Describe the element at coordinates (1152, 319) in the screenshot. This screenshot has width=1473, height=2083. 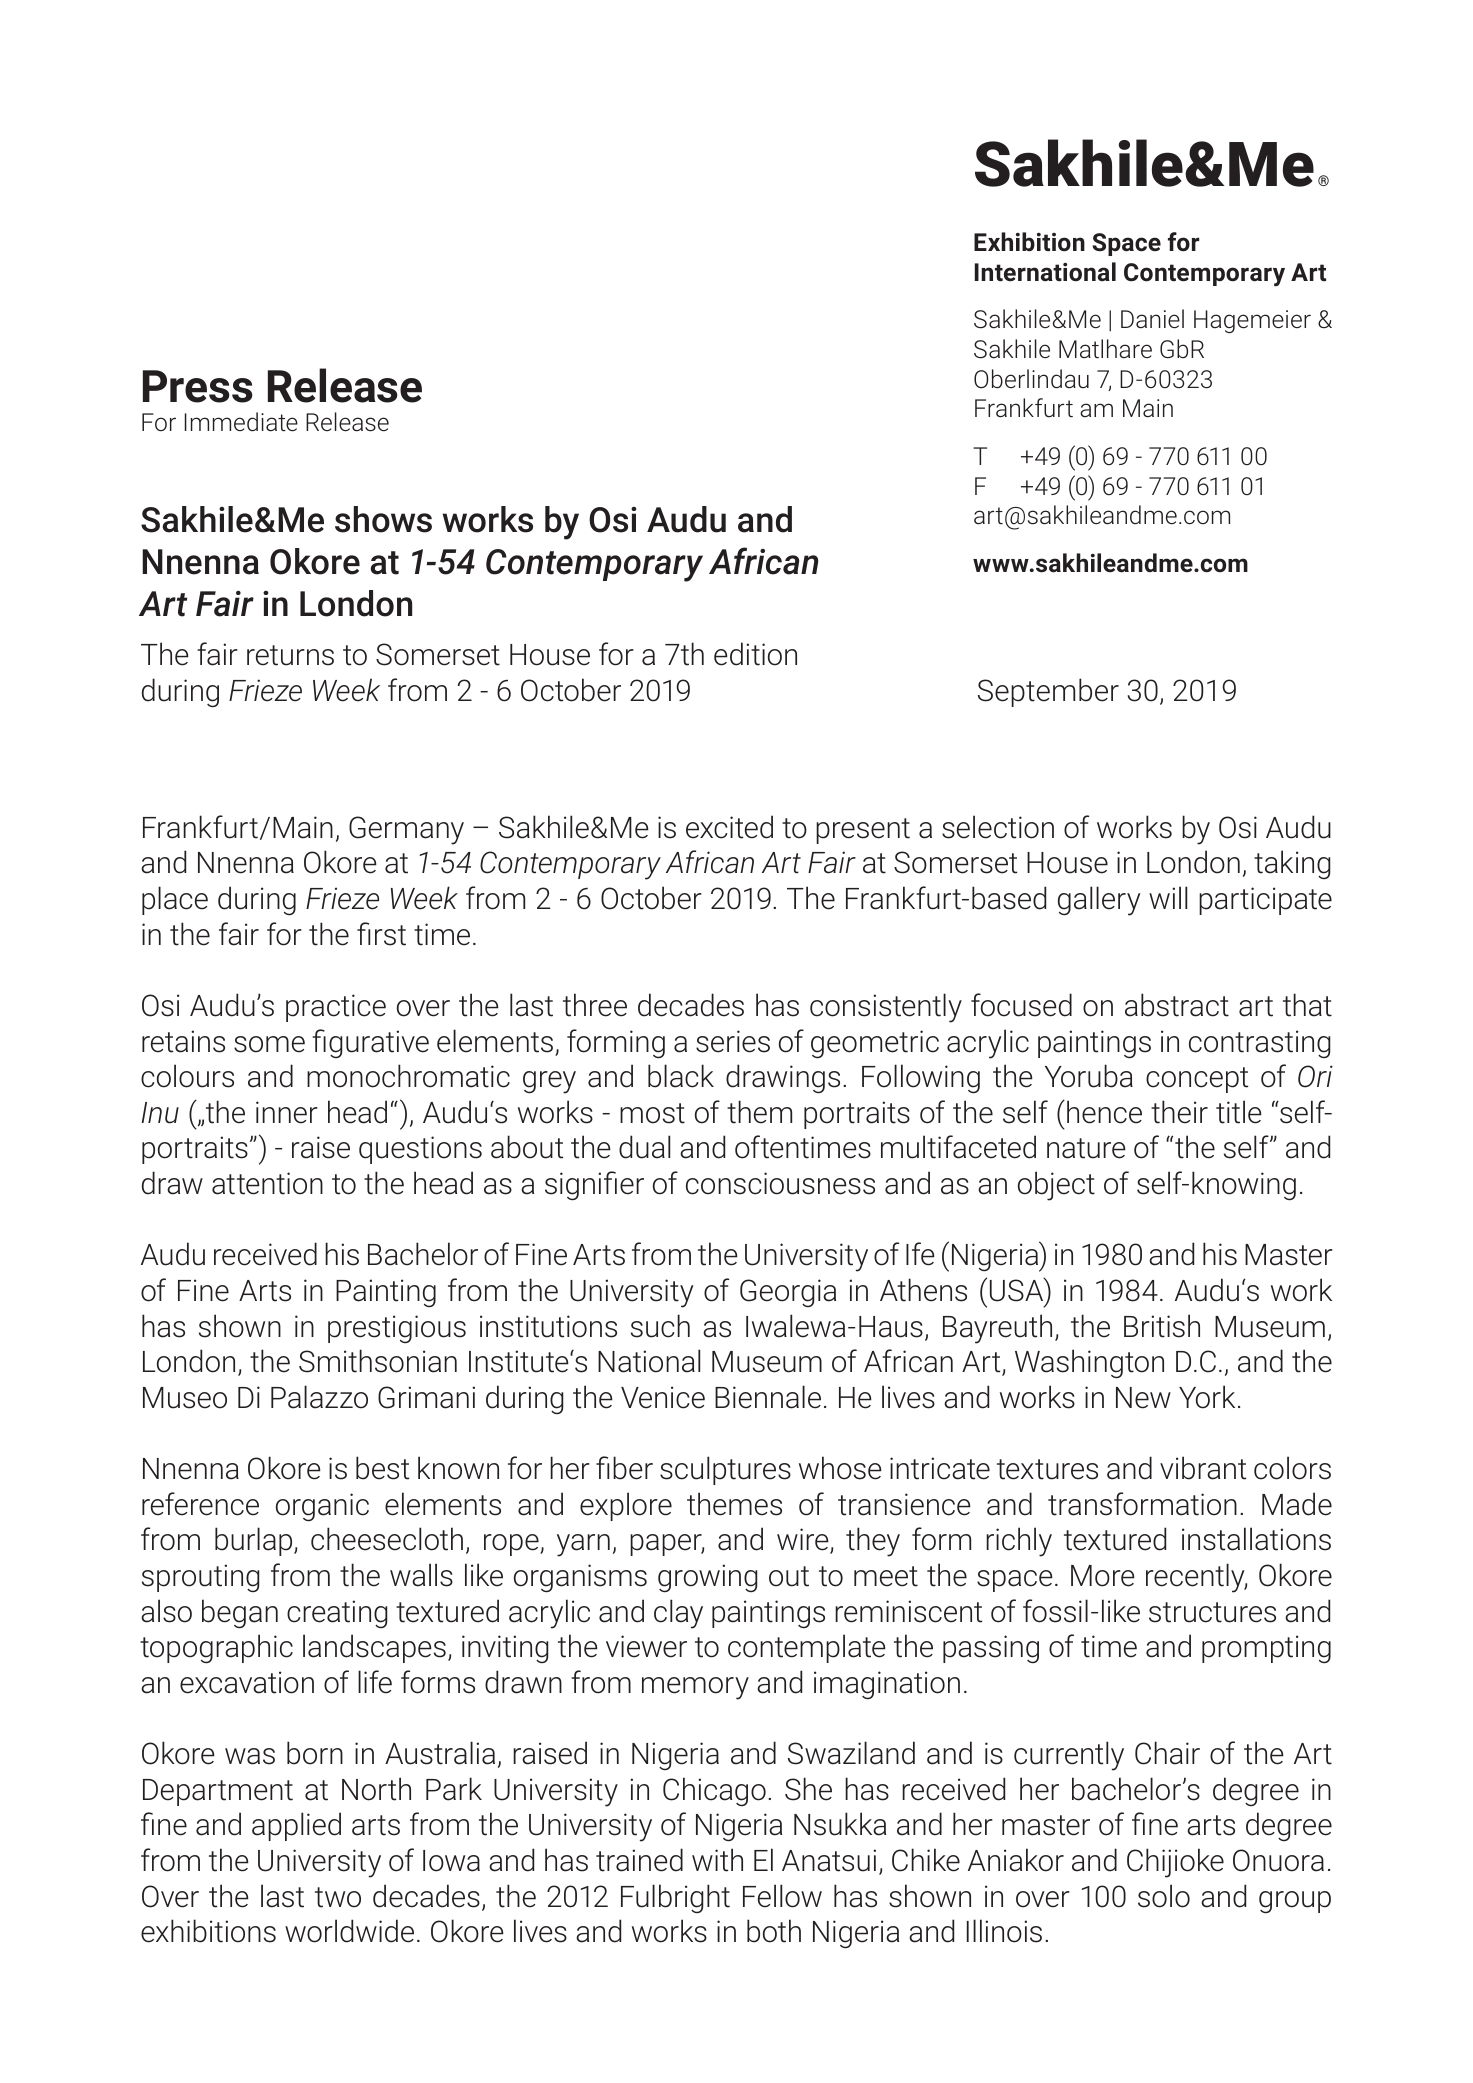
I see `Daniel` at that location.
